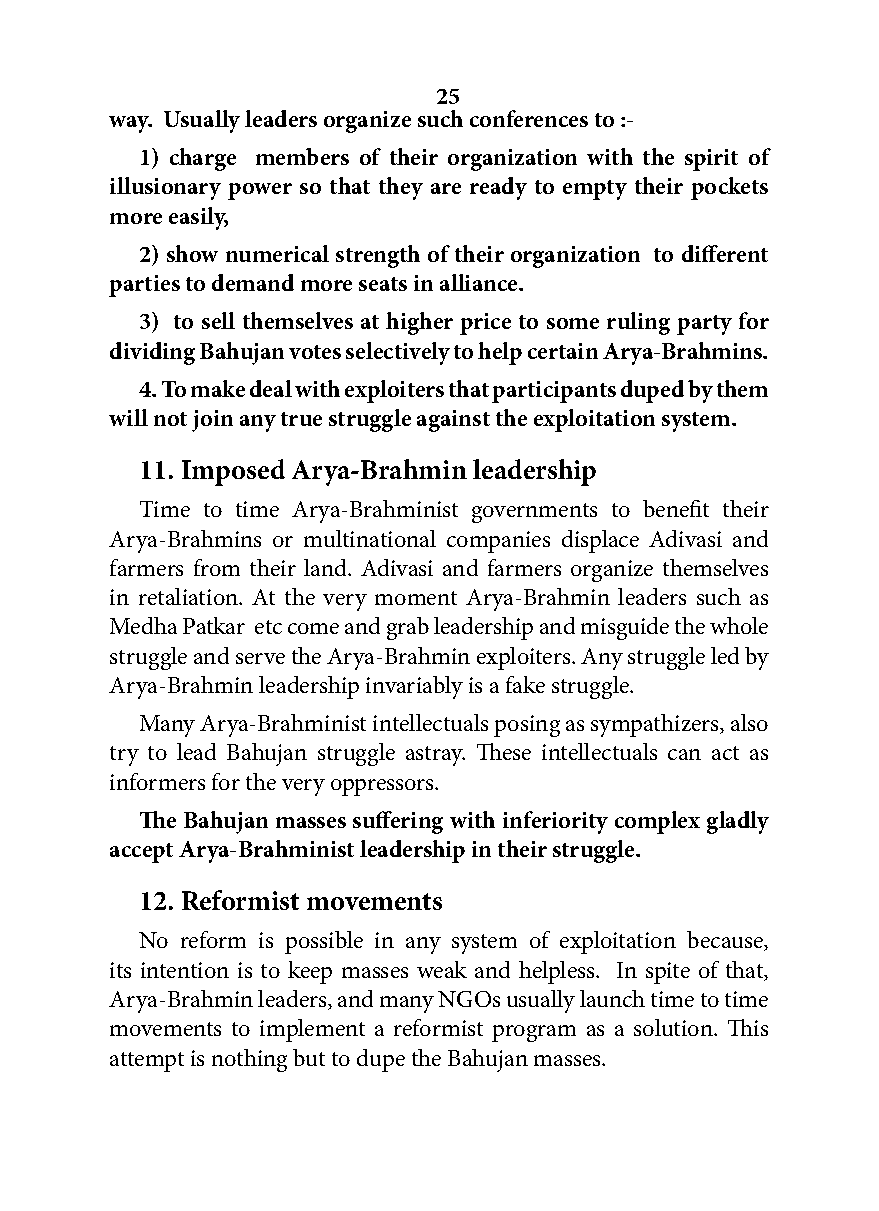 This page has width=879, height=1211. Describe the element at coordinates (446, 188) in the page. I see `are` at that location.
